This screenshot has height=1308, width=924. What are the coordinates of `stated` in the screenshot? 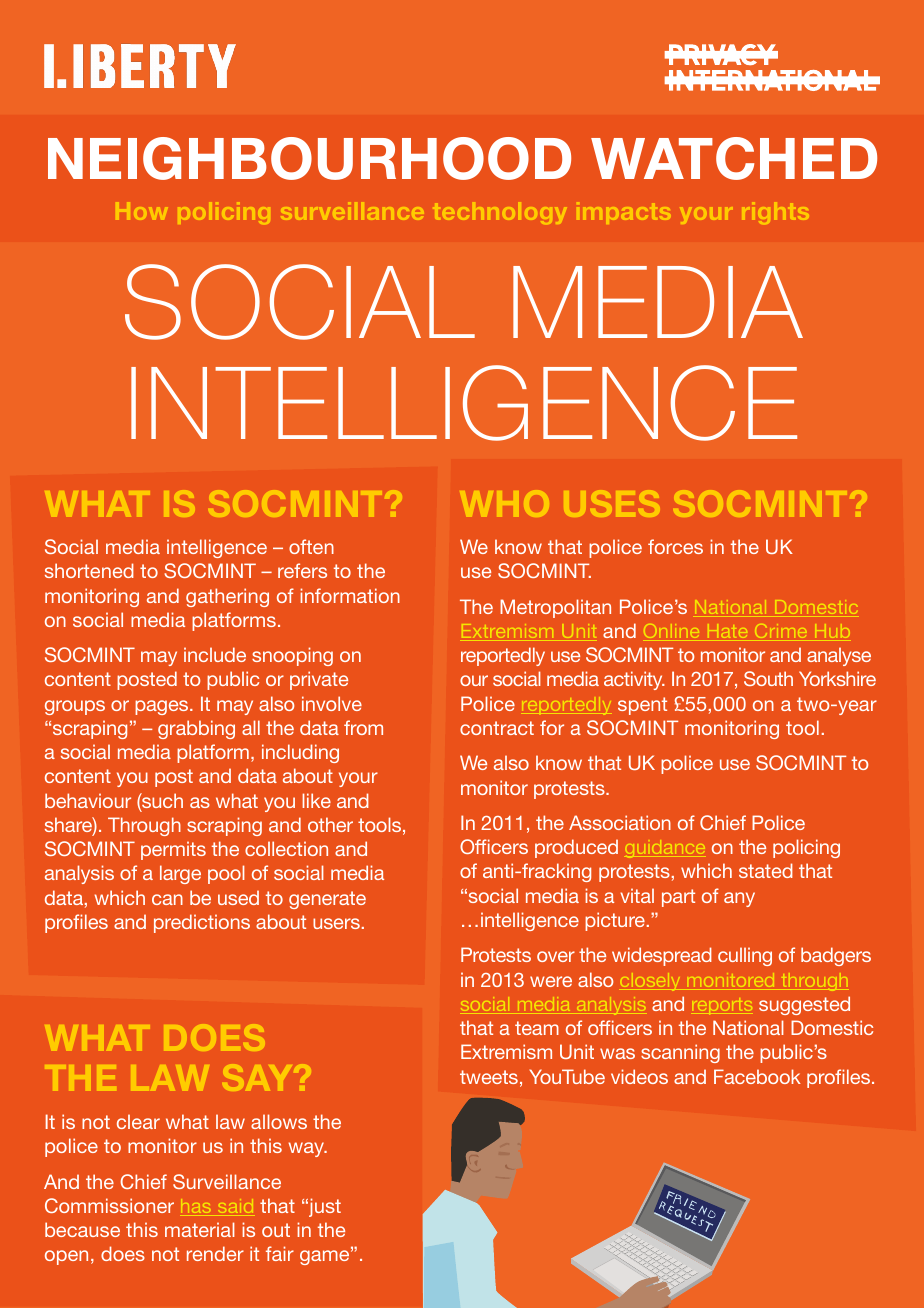 It's located at (766, 870).
